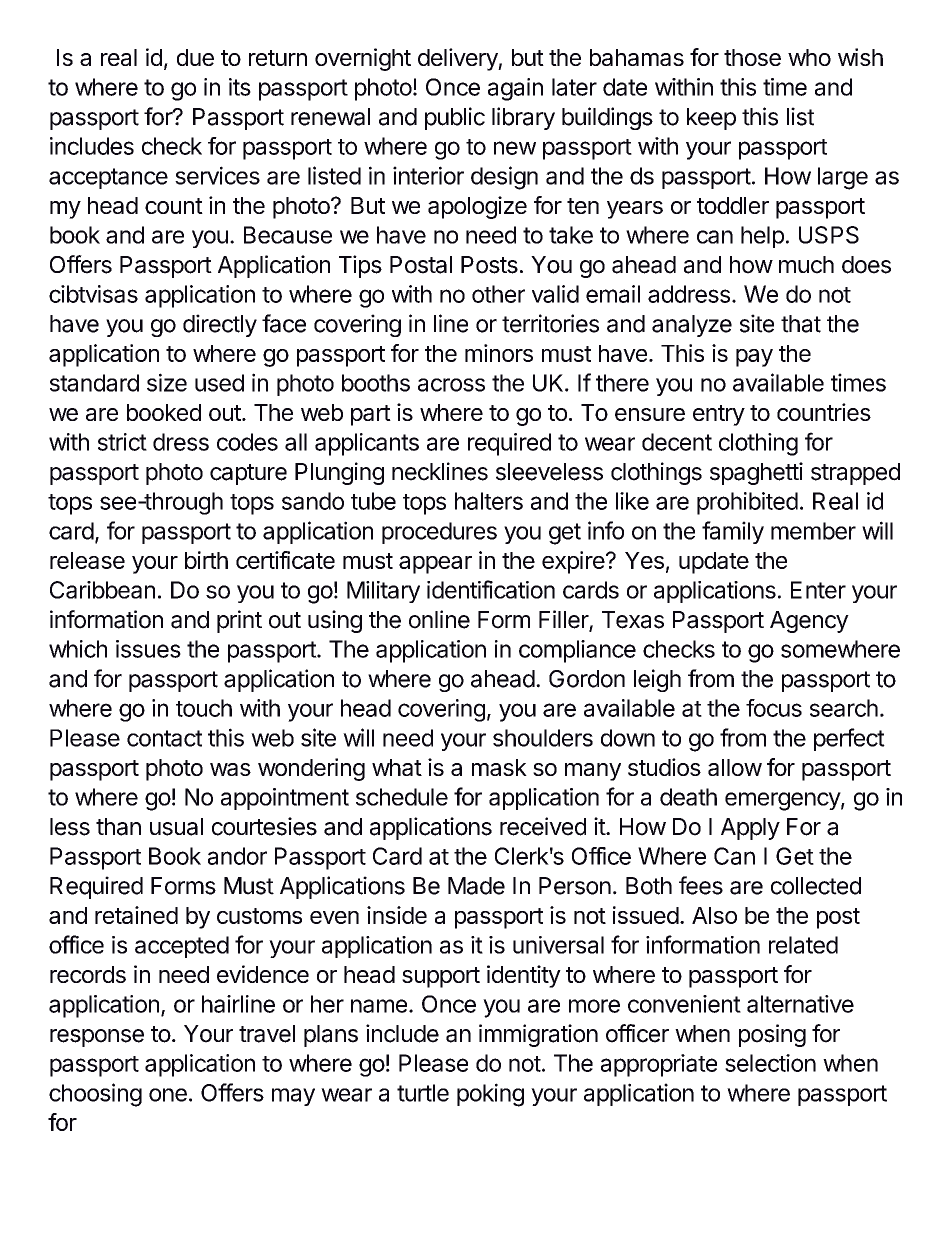  What do you see at coordinates (577, 651) in the document?
I see `compliance` at bounding box center [577, 651].
